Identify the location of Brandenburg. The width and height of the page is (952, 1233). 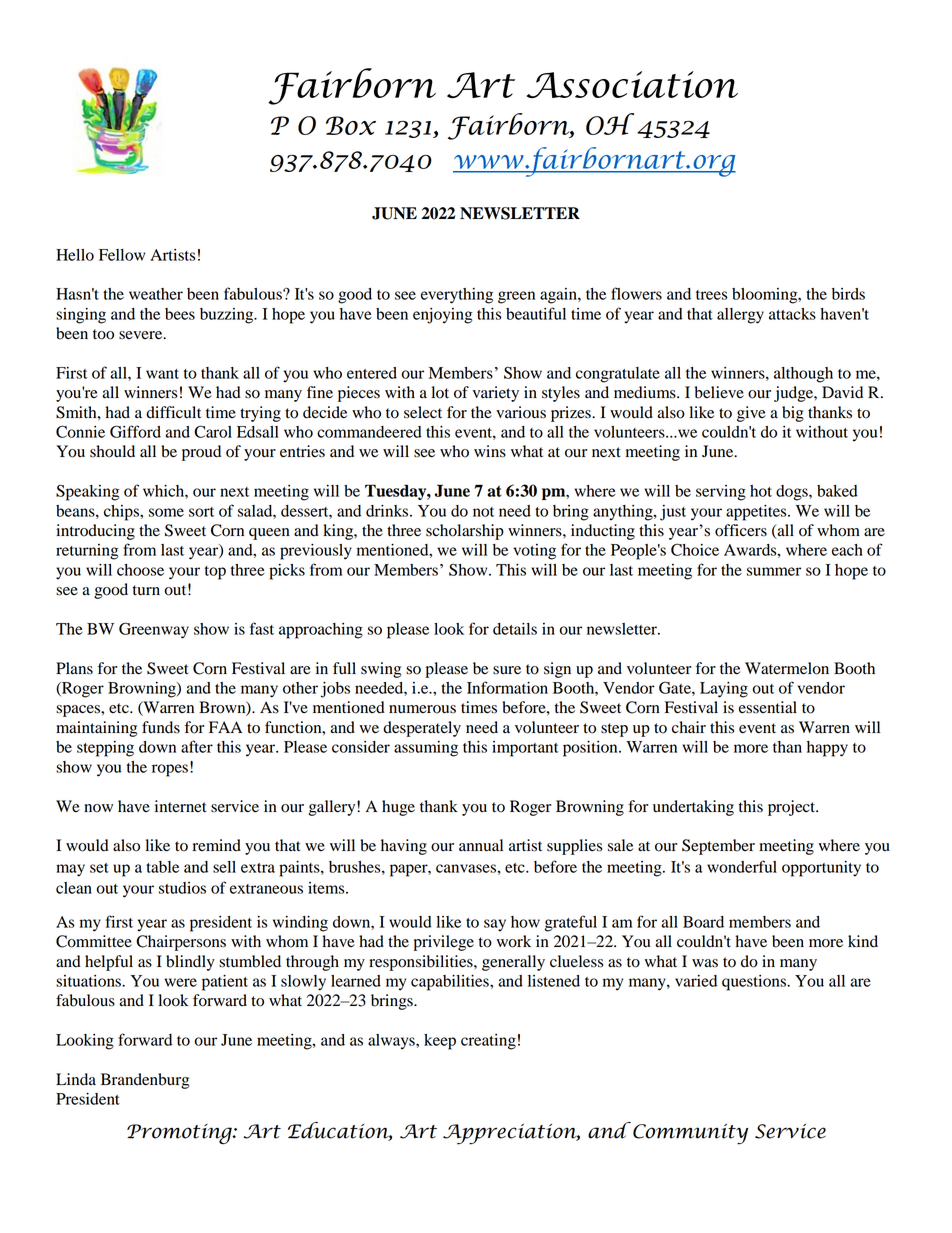
(145, 1081).
